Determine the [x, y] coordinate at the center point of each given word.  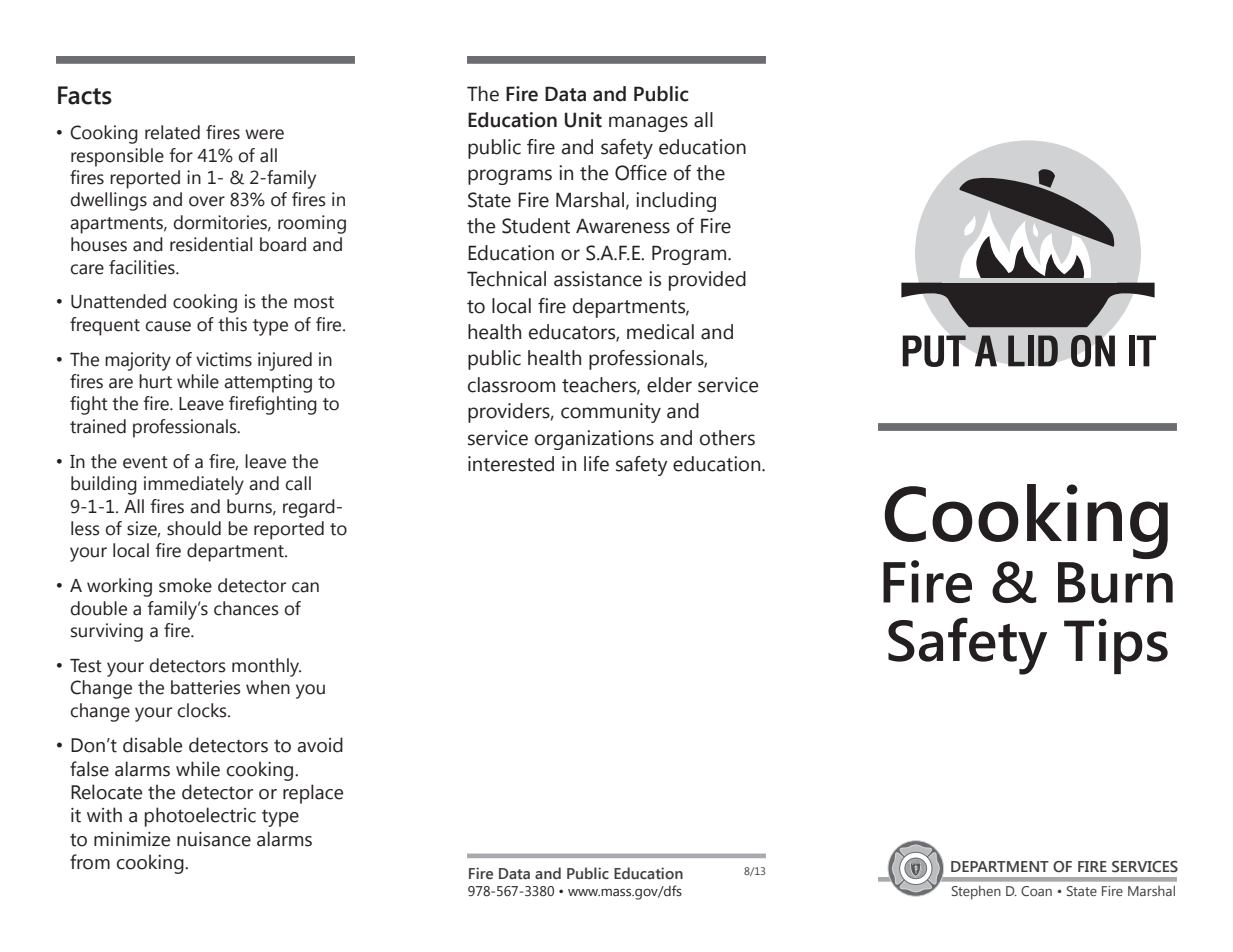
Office [641, 173]
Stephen [976, 892]
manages [648, 124]
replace [313, 794]
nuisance [214, 839]
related [172, 132]
